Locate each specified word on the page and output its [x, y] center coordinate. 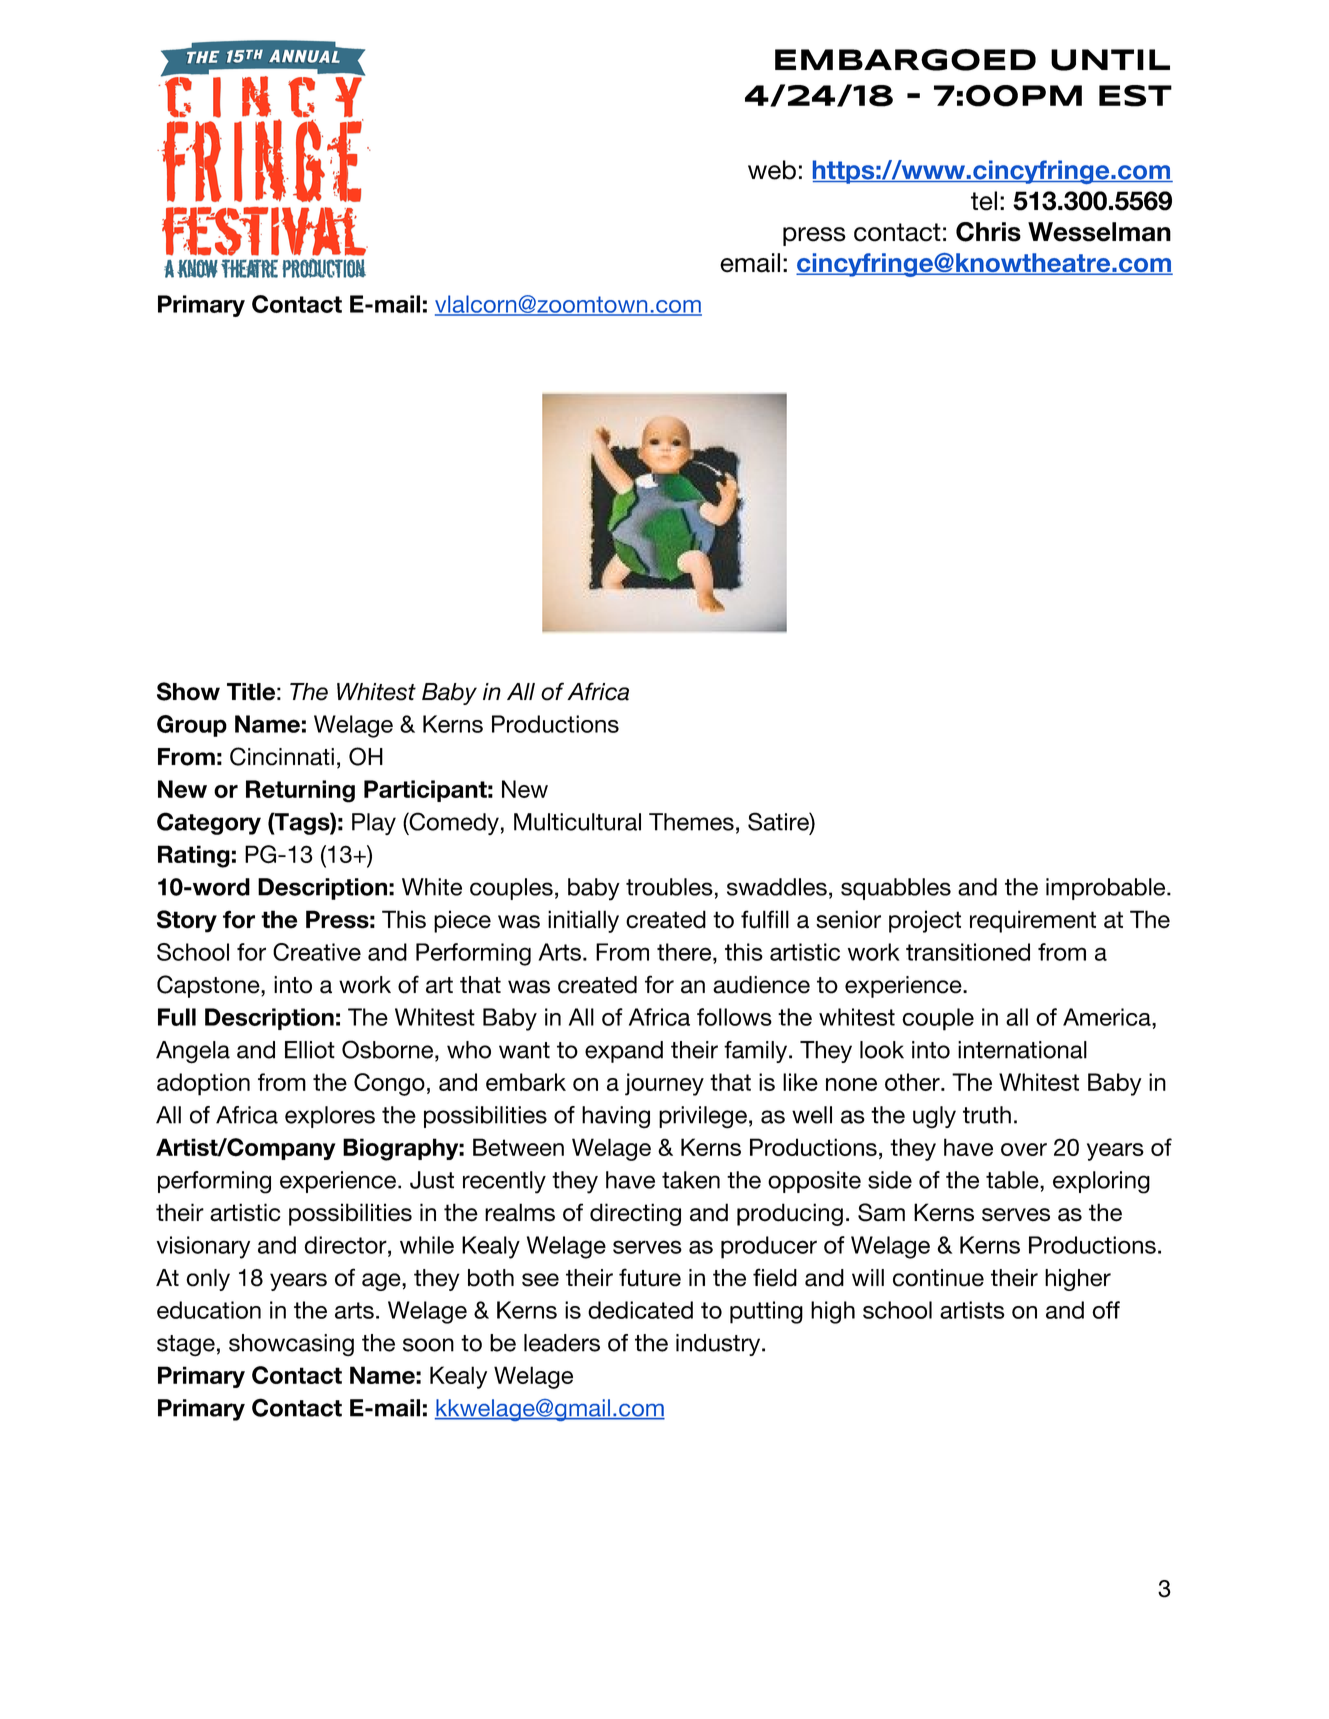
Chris [988, 232]
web [772, 170]
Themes [691, 822]
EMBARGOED [905, 60]
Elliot [310, 1050]
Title [251, 692]
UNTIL [1110, 60]
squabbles [896, 889]
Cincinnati [282, 756]
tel [984, 201]
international [1022, 1050]
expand [624, 1052]
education [209, 1310]
